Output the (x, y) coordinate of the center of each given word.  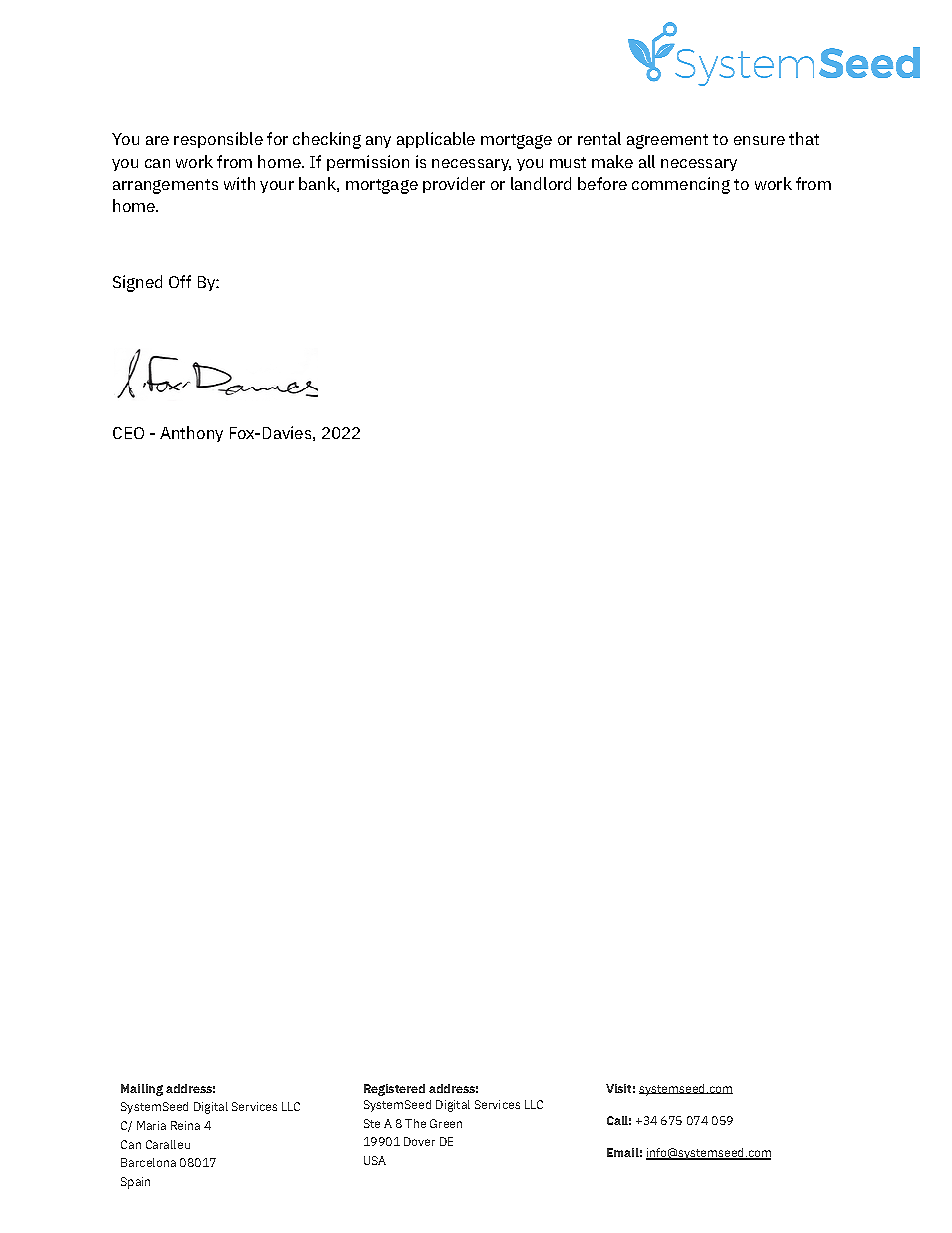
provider (454, 185)
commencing (681, 185)
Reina (185, 1125)
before (602, 183)
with (239, 183)
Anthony (191, 434)
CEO (128, 433)
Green (446, 1123)
